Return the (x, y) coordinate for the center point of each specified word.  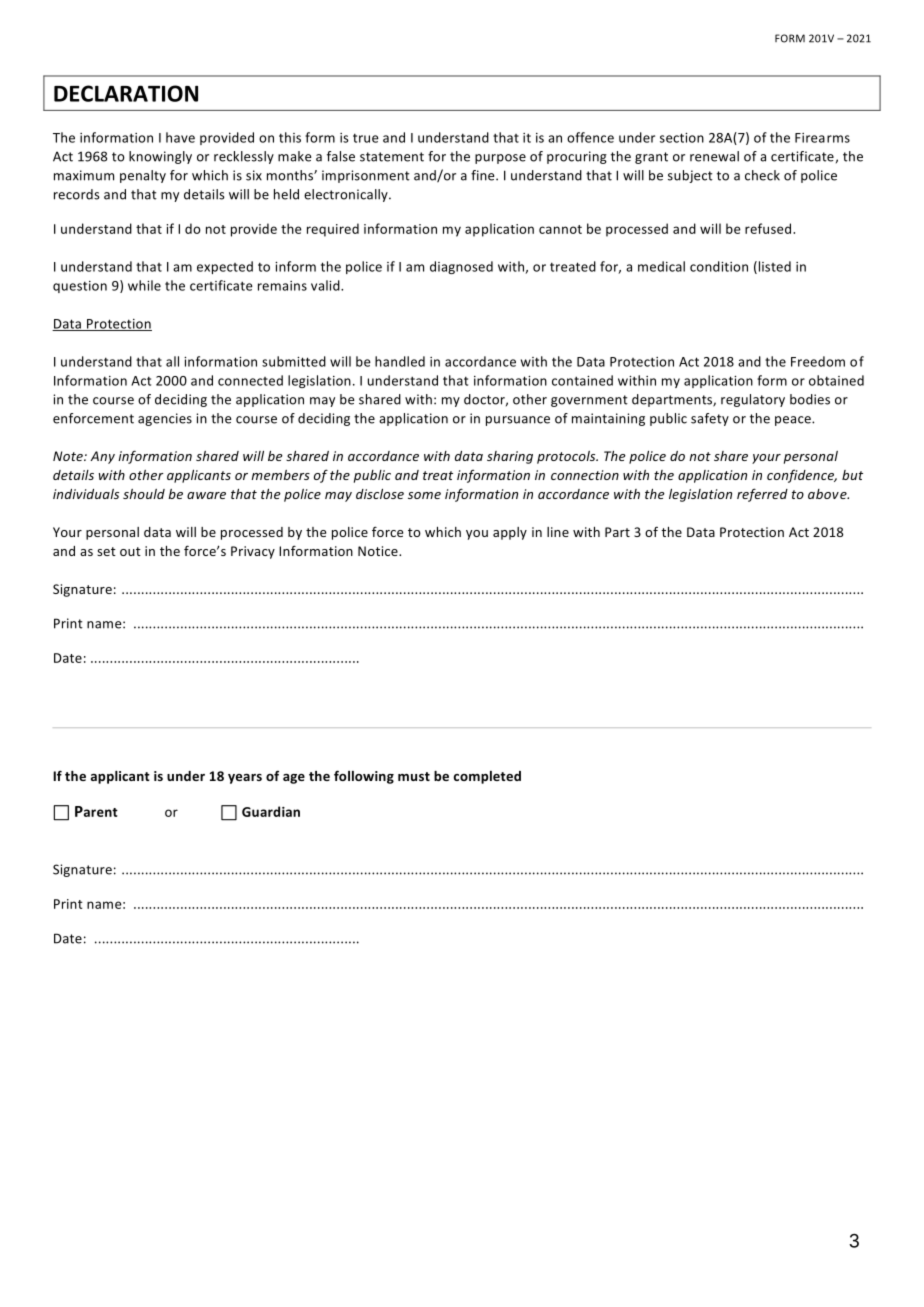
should (144, 494)
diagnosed (461, 267)
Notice (379, 551)
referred (762, 495)
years (245, 779)
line (558, 532)
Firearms (822, 138)
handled (400, 361)
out (130, 551)
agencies (165, 419)
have (180, 137)
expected (225, 267)
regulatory (753, 400)
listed (773, 267)
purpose (500, 159)
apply (510, 533)
